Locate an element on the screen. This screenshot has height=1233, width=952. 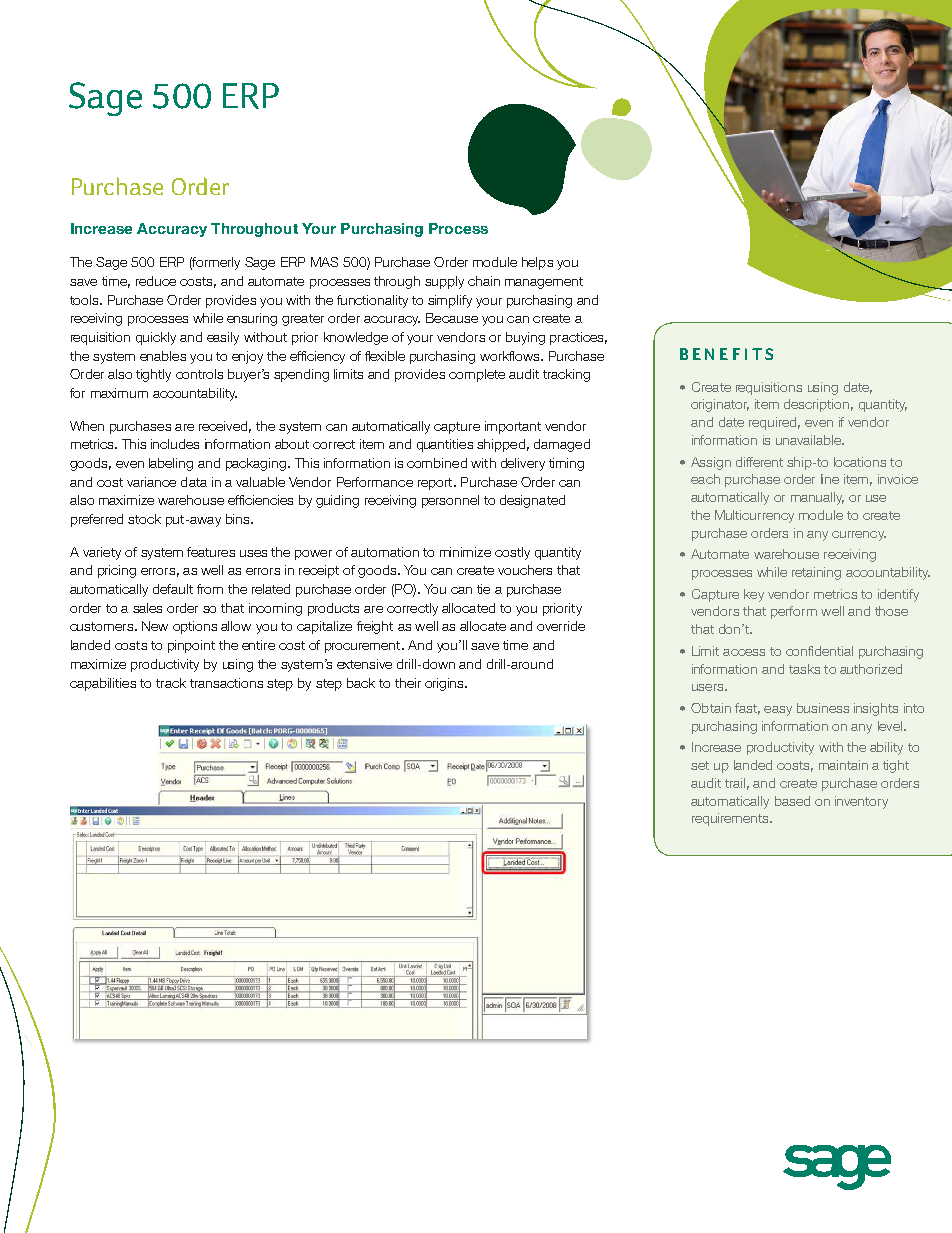
reduce is located at coordinates (156, 281).
